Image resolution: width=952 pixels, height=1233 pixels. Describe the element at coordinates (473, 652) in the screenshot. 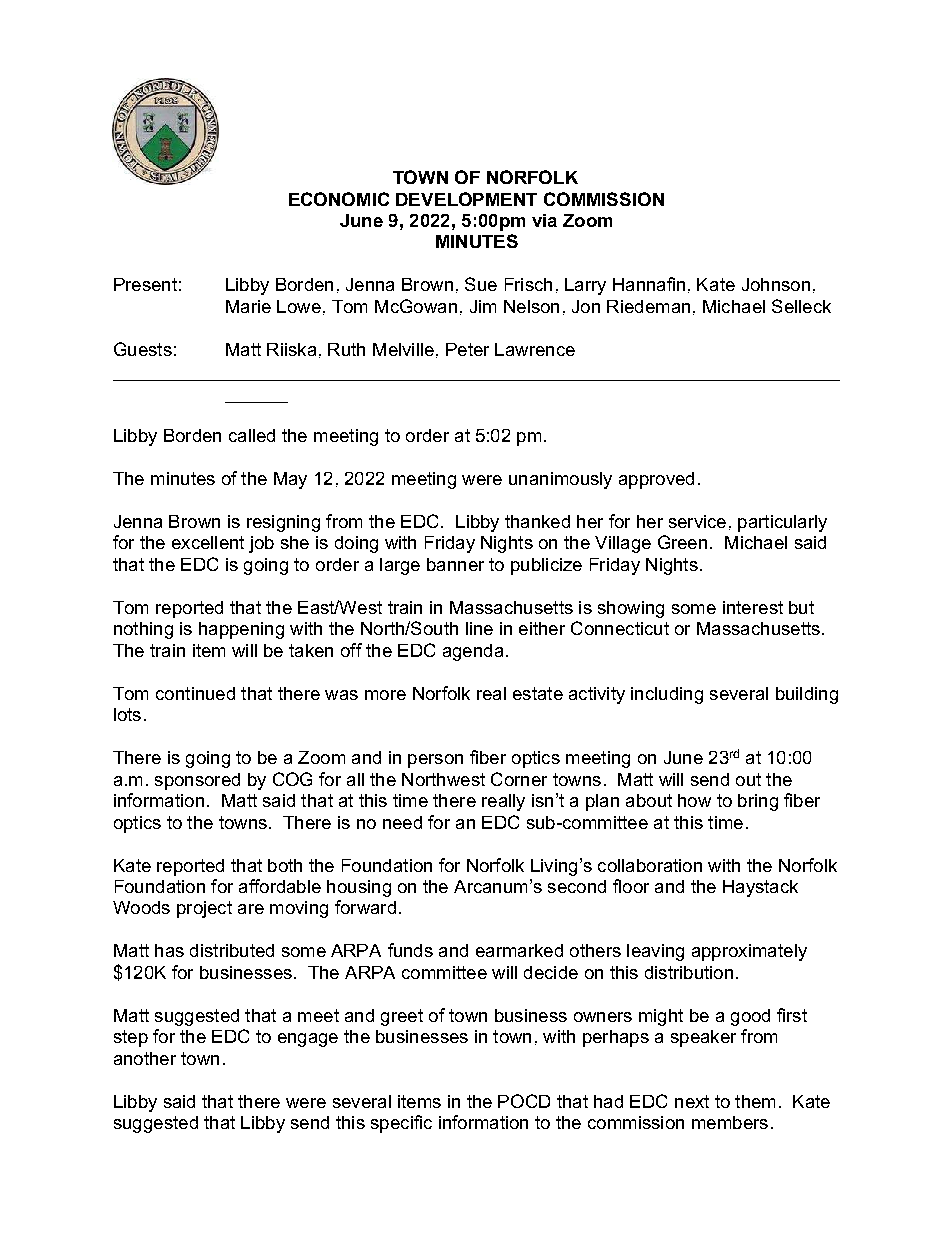

I see `agenda` at that location.
